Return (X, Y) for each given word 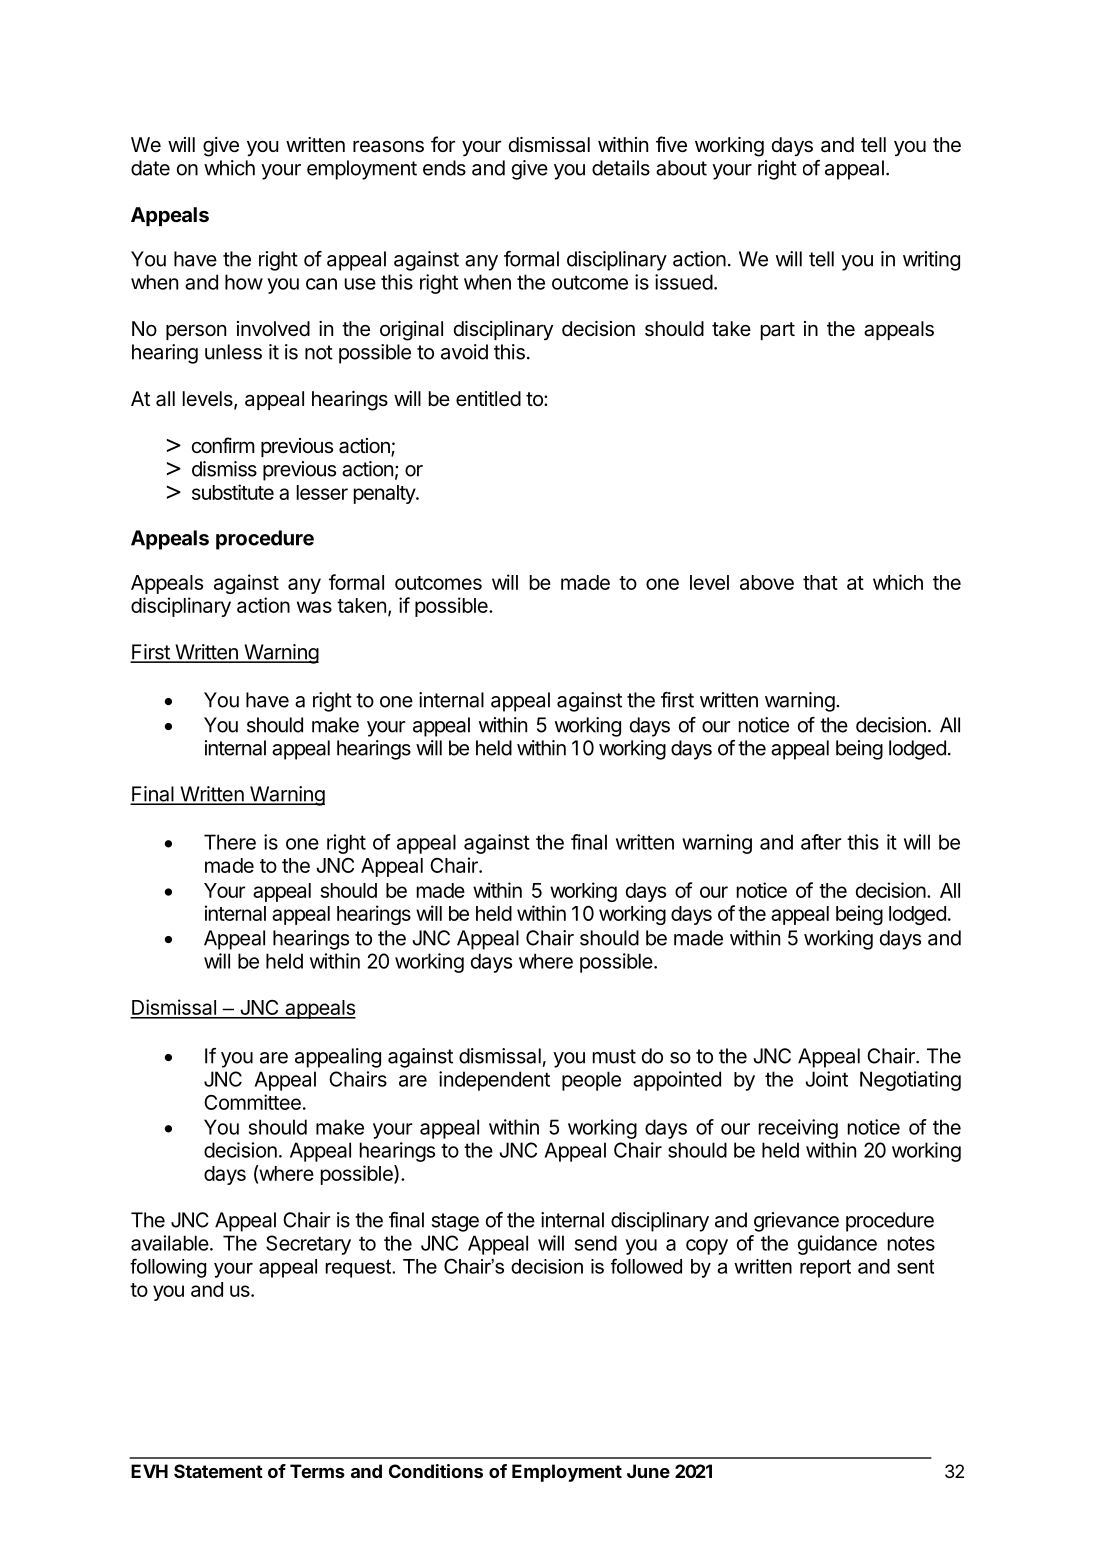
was (314, 607)
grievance (796, 1222)
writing (931, 261)
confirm (223, 445)
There (230, 842)
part (778, 331)
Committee (252, 1102)
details (621, 168)
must (614, 1056)
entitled (488, 399)
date (150, 168)
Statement (218, 1471)
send (596, 1243)
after (821, 842)
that (820, 582)
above (767, 582)
